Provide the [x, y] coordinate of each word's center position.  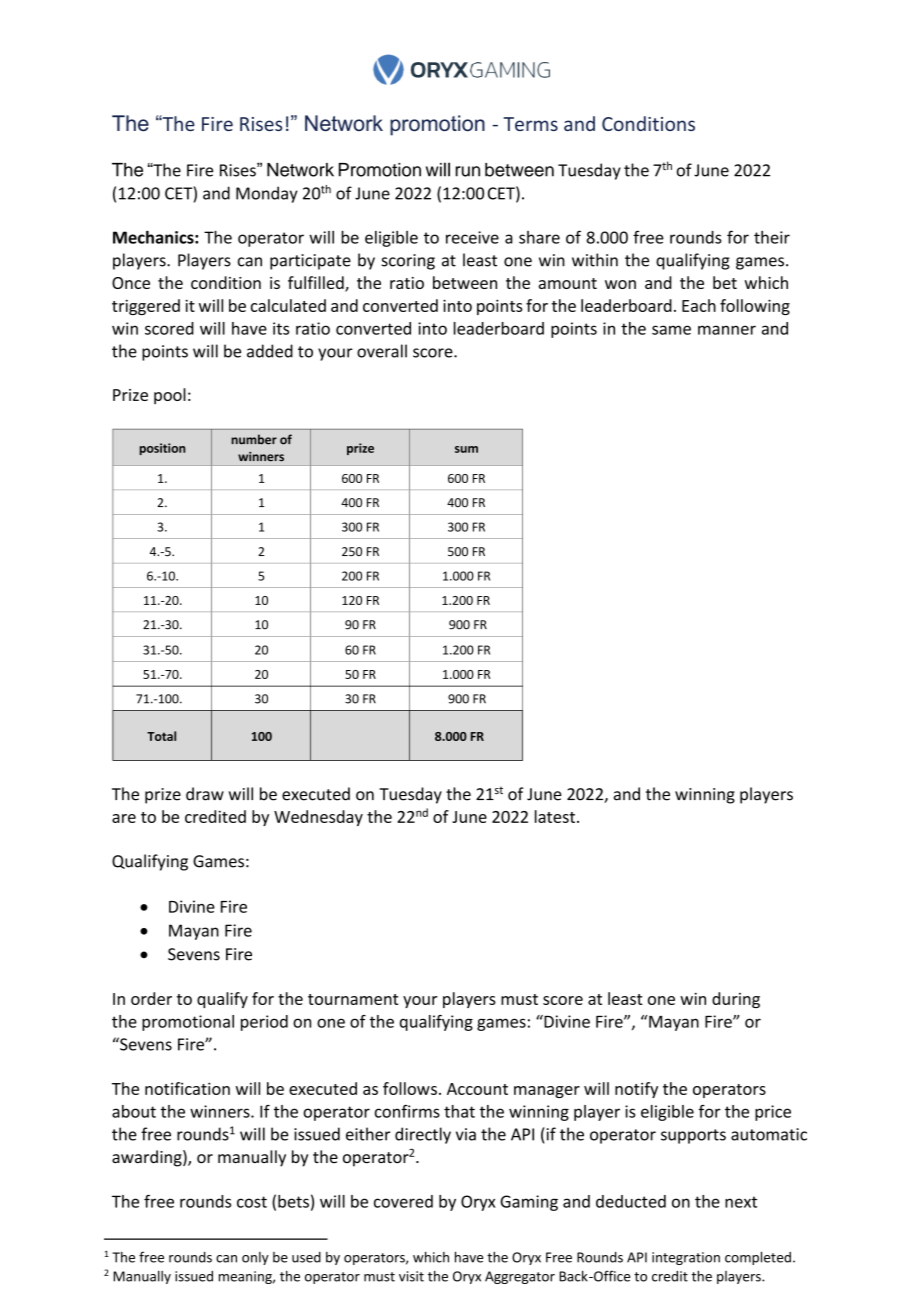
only [255, 1258]
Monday [267, 194]
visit [411, 1276]
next [741, 1202]
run [468, 171]
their [772, 237]
